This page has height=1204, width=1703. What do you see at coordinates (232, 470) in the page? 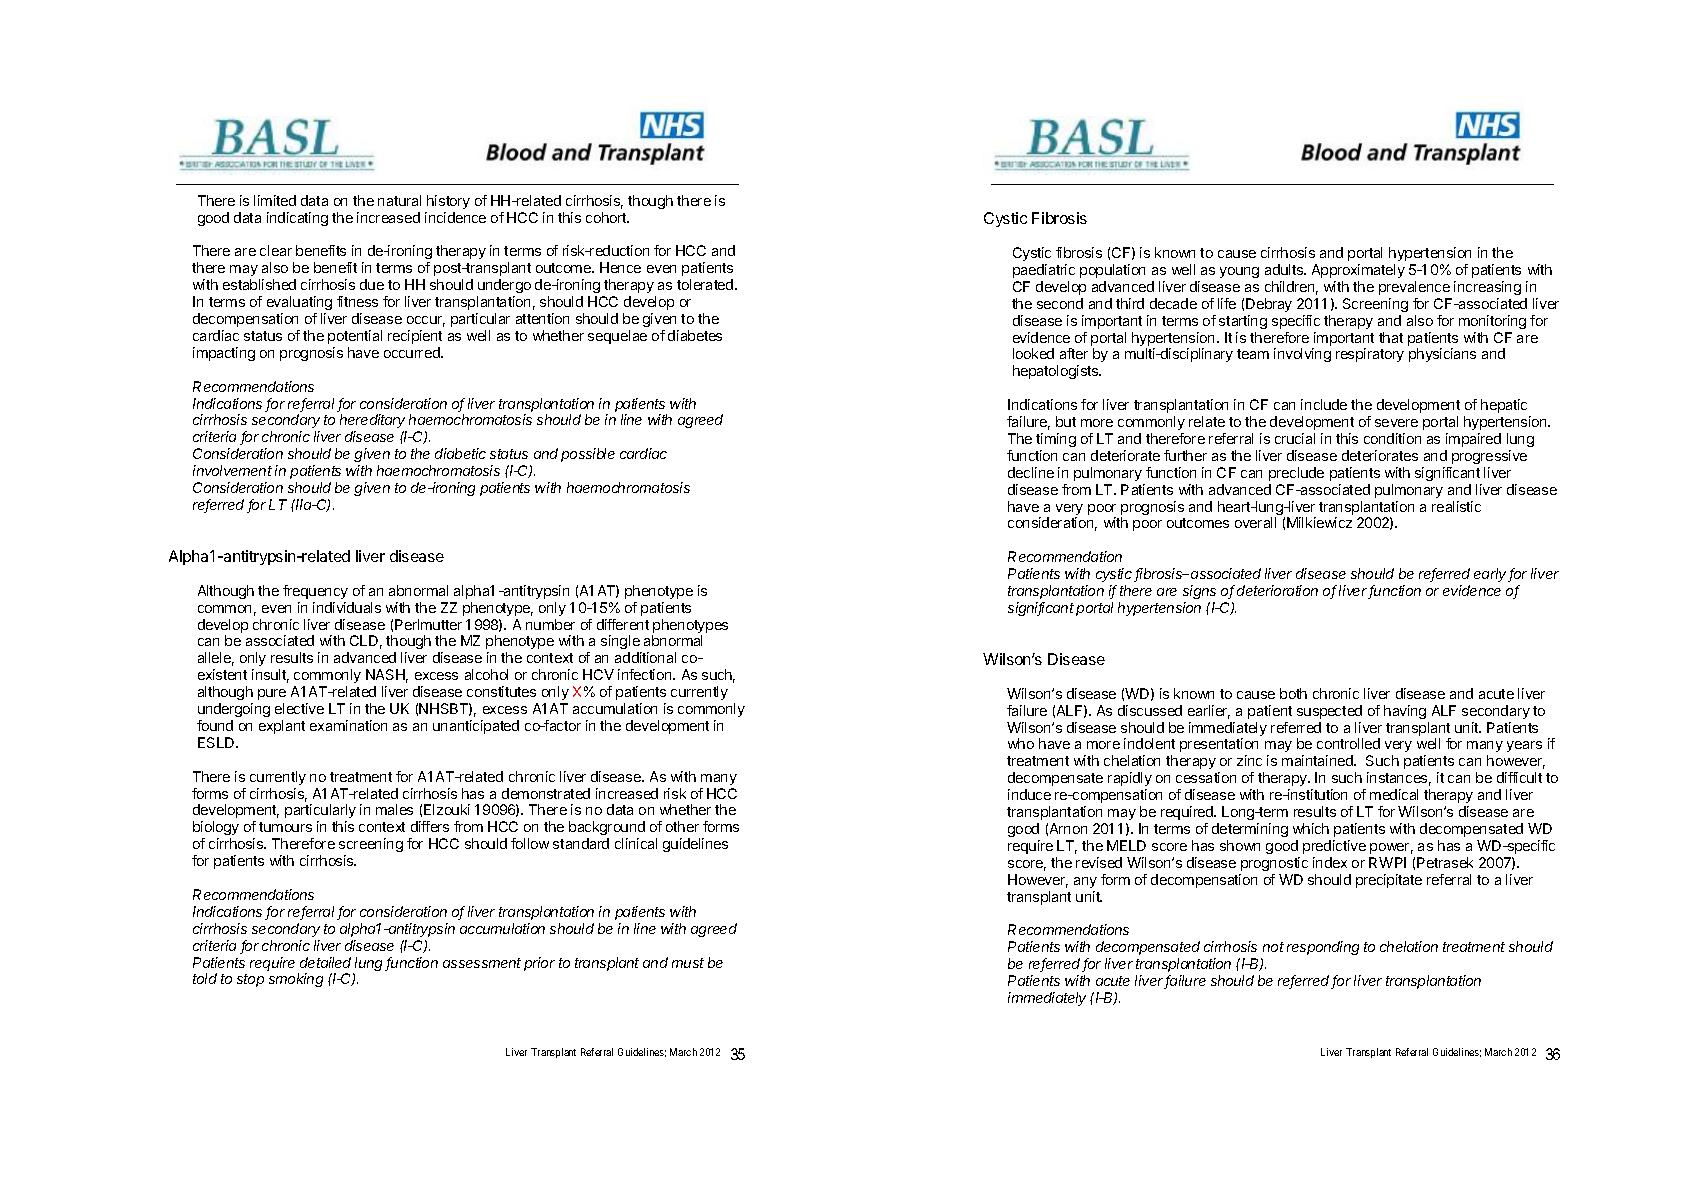
I see `involvement` at bounding box center [232, 470].
